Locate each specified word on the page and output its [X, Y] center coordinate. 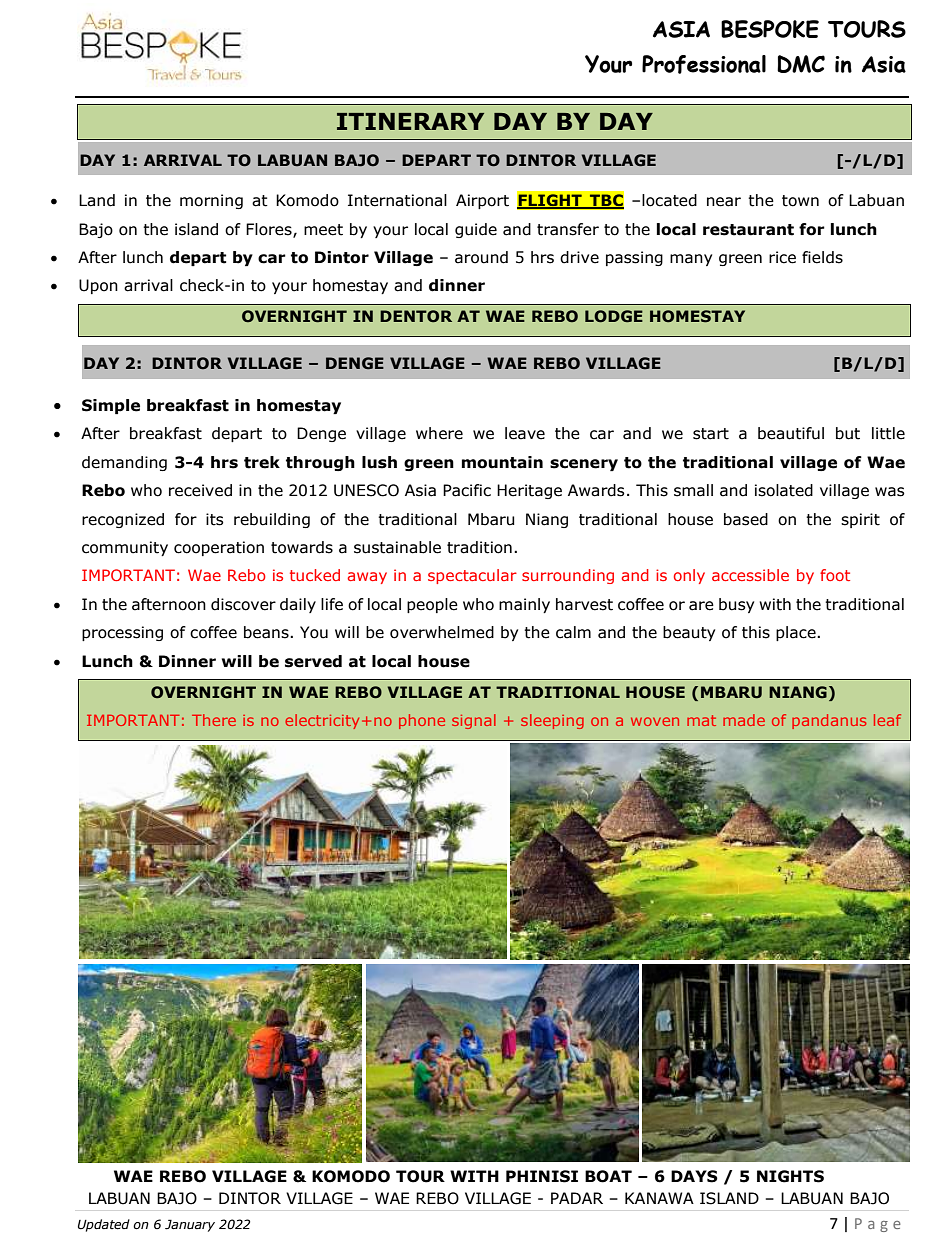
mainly [524, 605]
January [190, 1225]
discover [243, 604]
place [797, 633]
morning [211, 201]
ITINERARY [410, 121]
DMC [801, 64]
